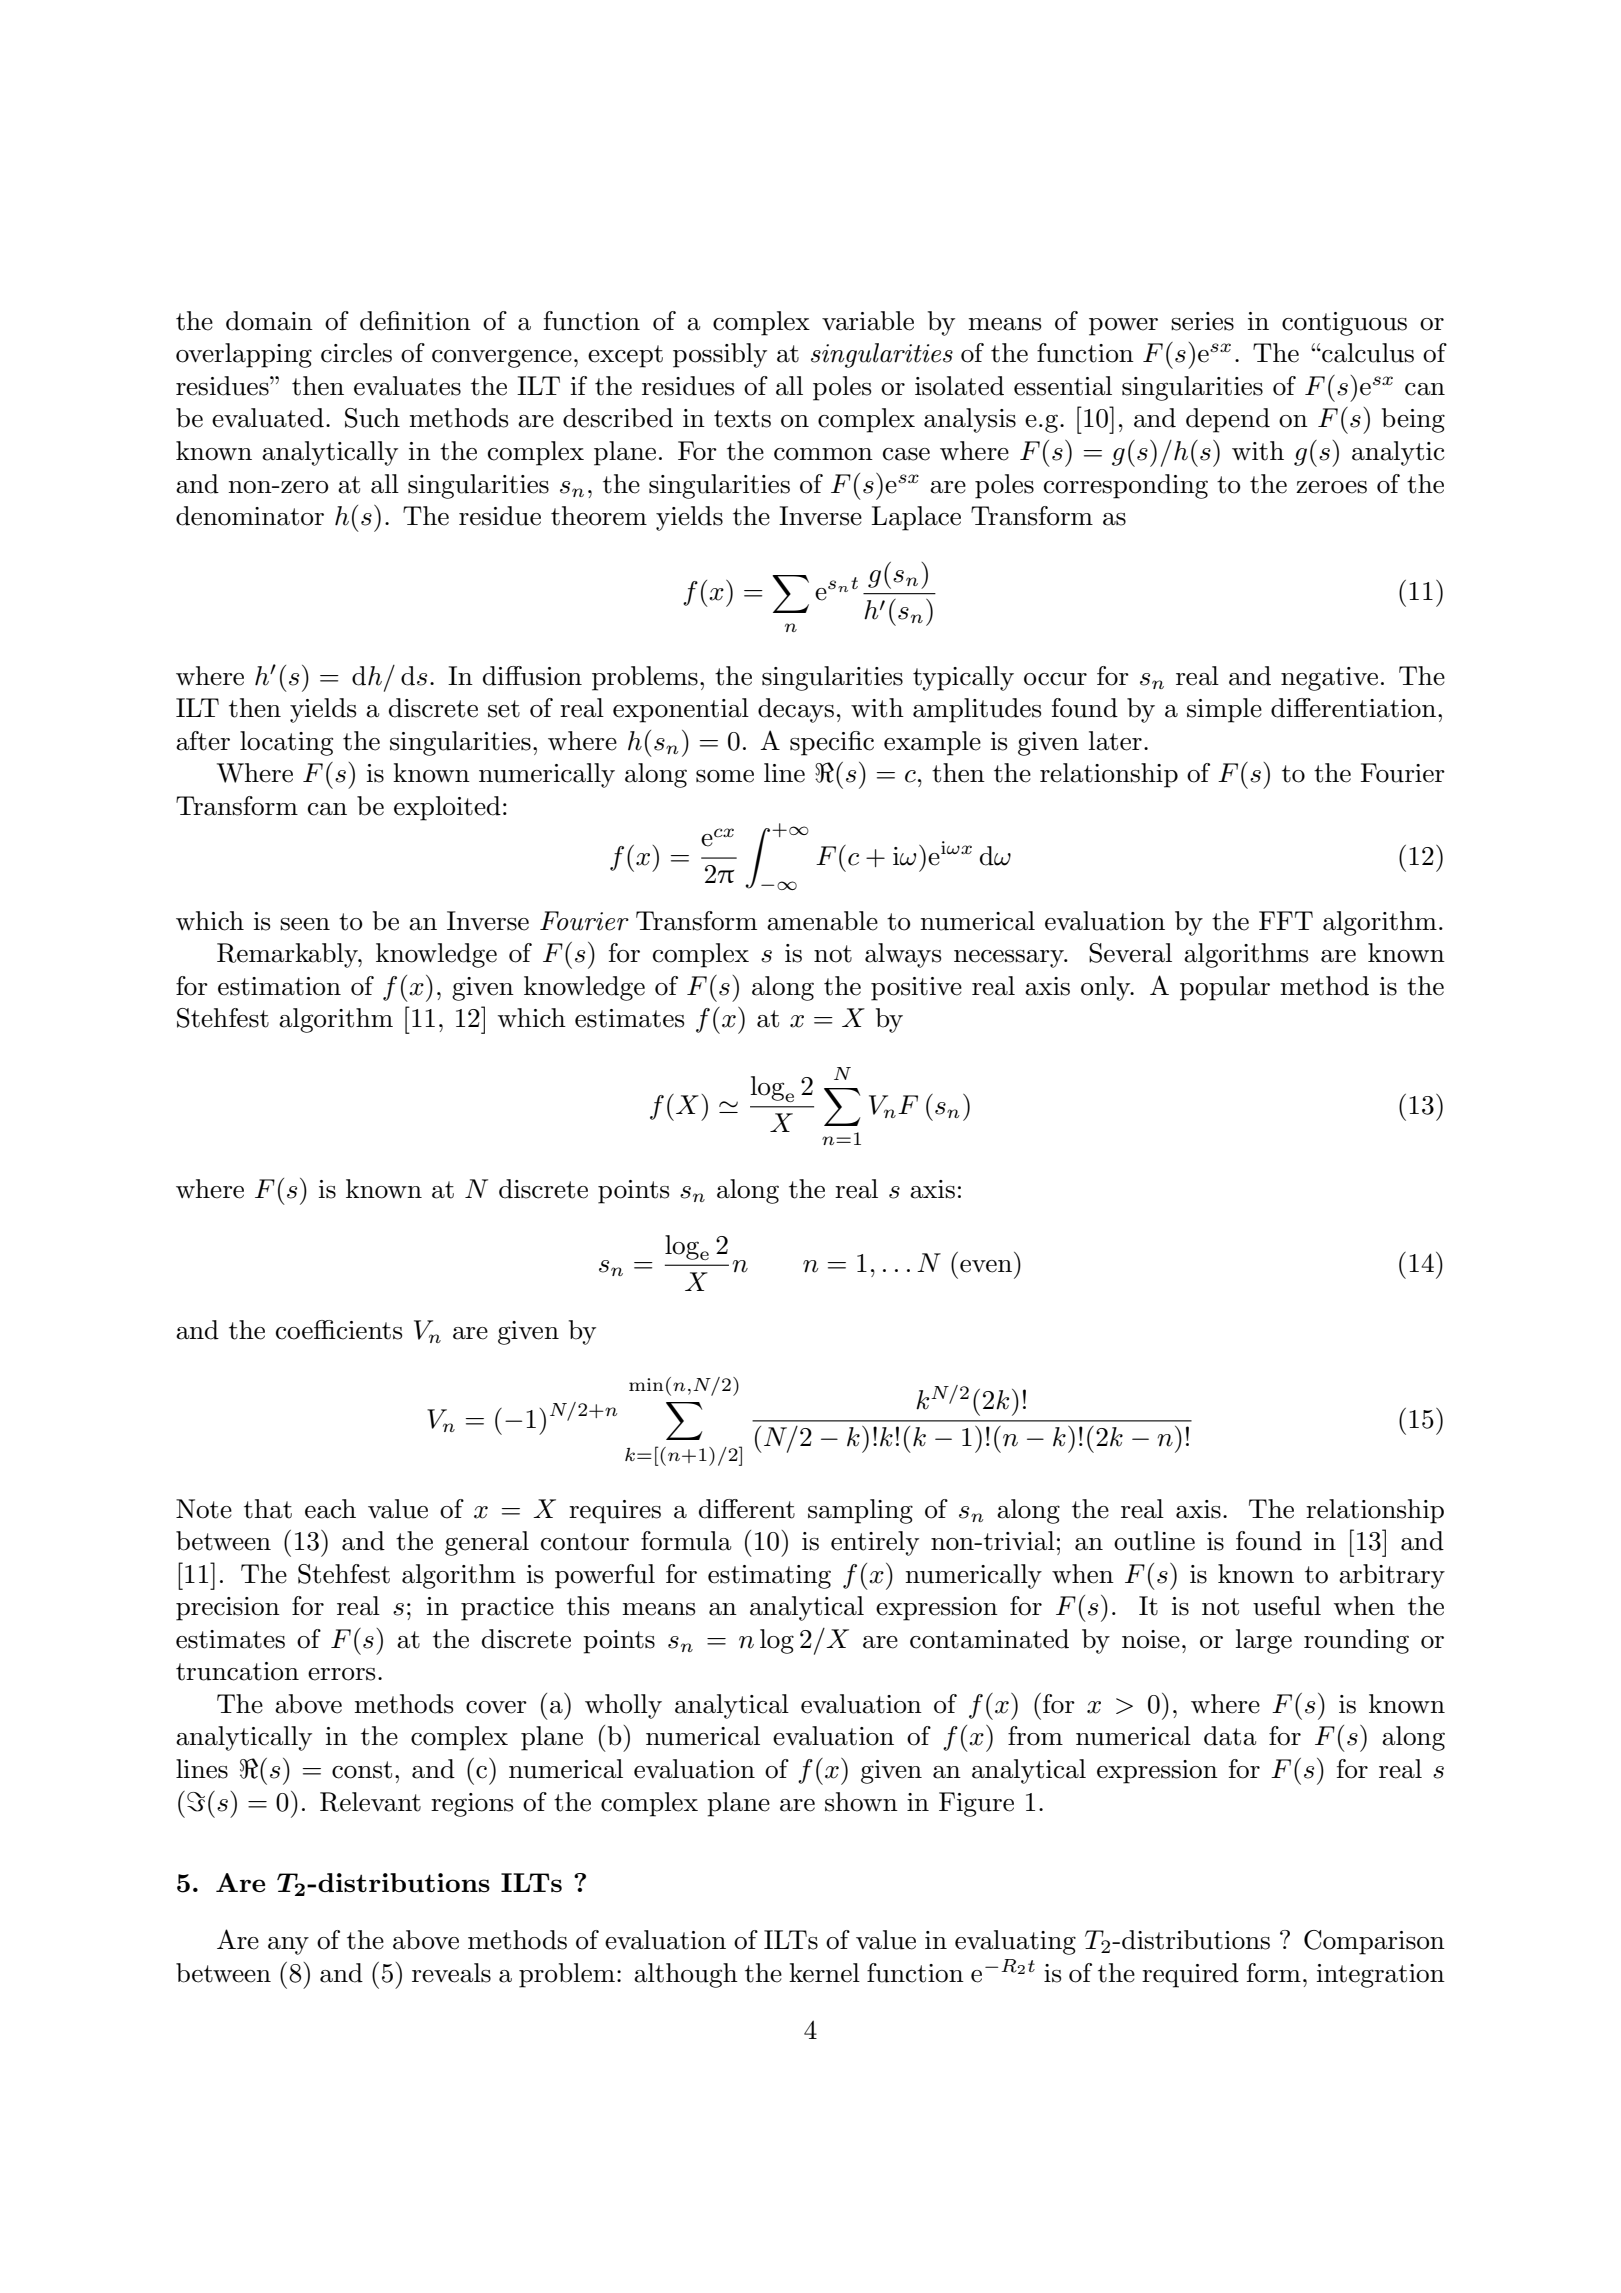  What do you see at coordinates (1228, 420) in the page?
I see `depend` at bounding box center [1228, 420].
